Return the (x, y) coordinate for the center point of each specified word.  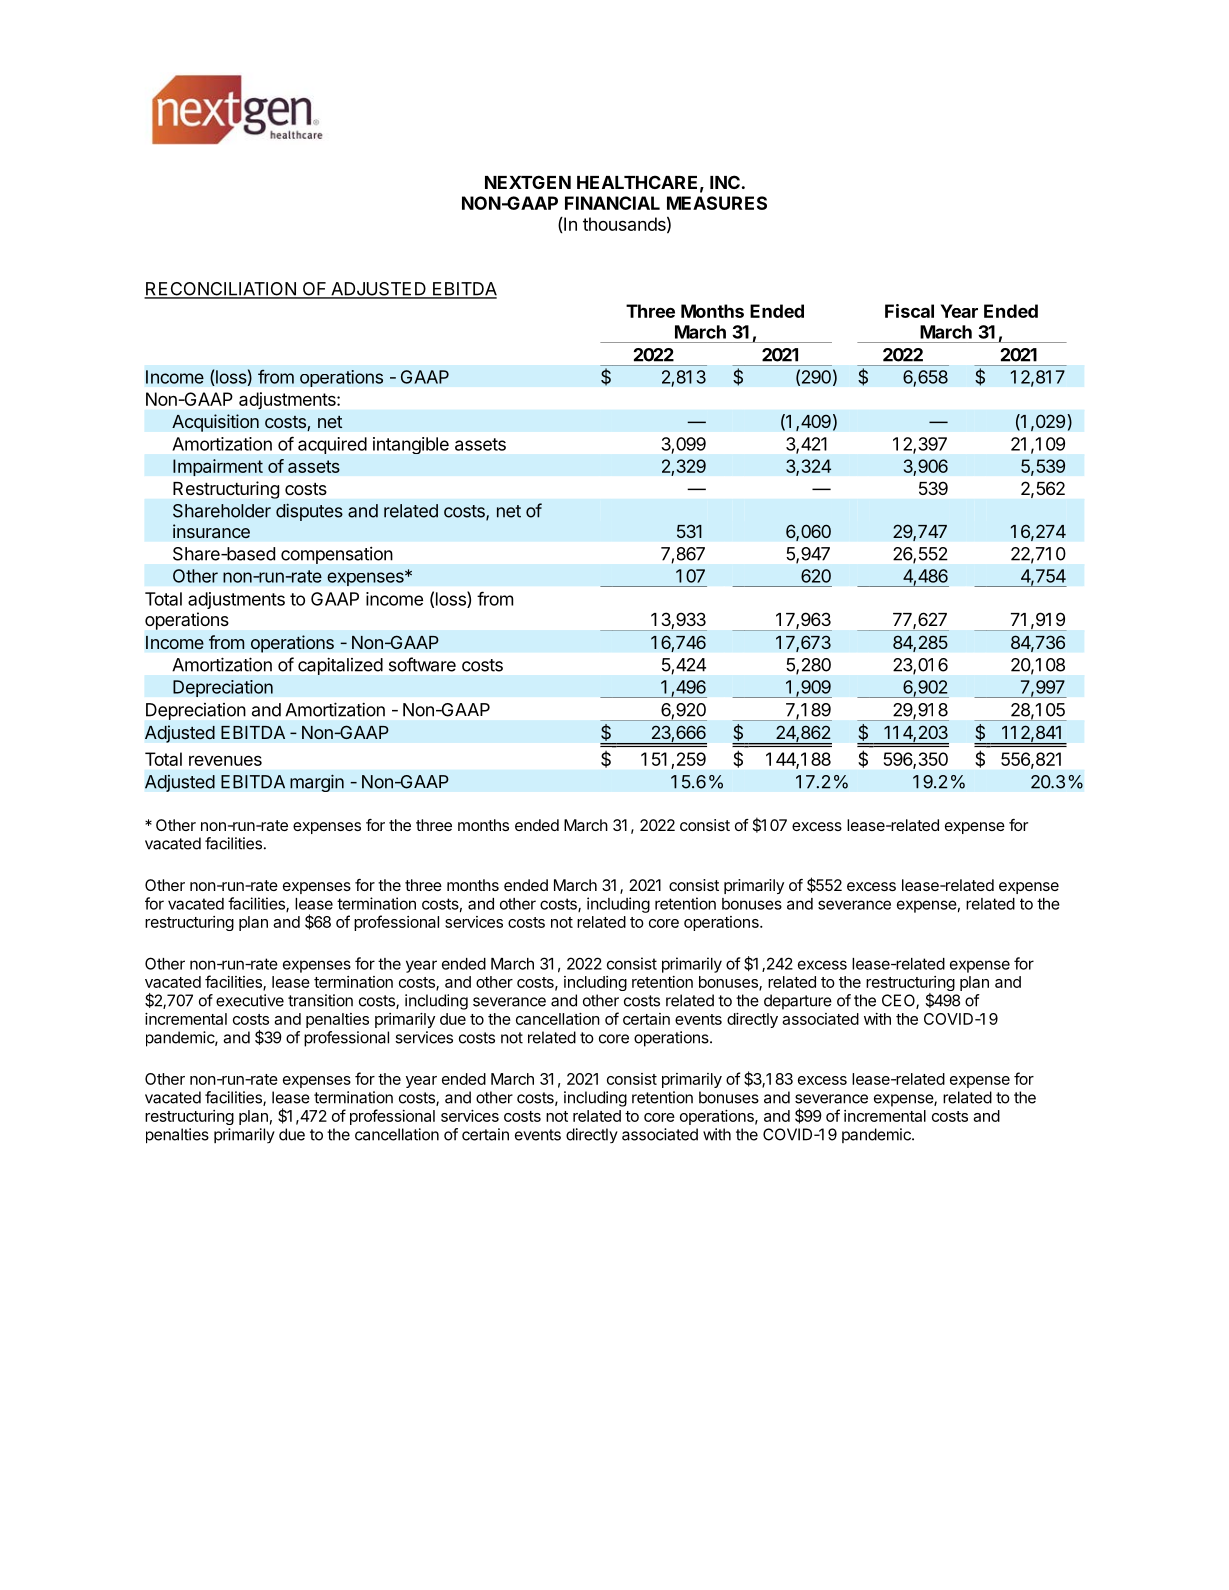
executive (250, 1000)
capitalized (340, 666)
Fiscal (909, 311)
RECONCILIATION (221, 290)
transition (320, 1000)
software (422, 664)
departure (798, 1002)
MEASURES (717, 203)
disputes (309, 512)
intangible (411, 445)
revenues (225, 760)
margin (317, 783)
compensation (337, 555)
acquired (332, 445)
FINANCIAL (612, 203)
